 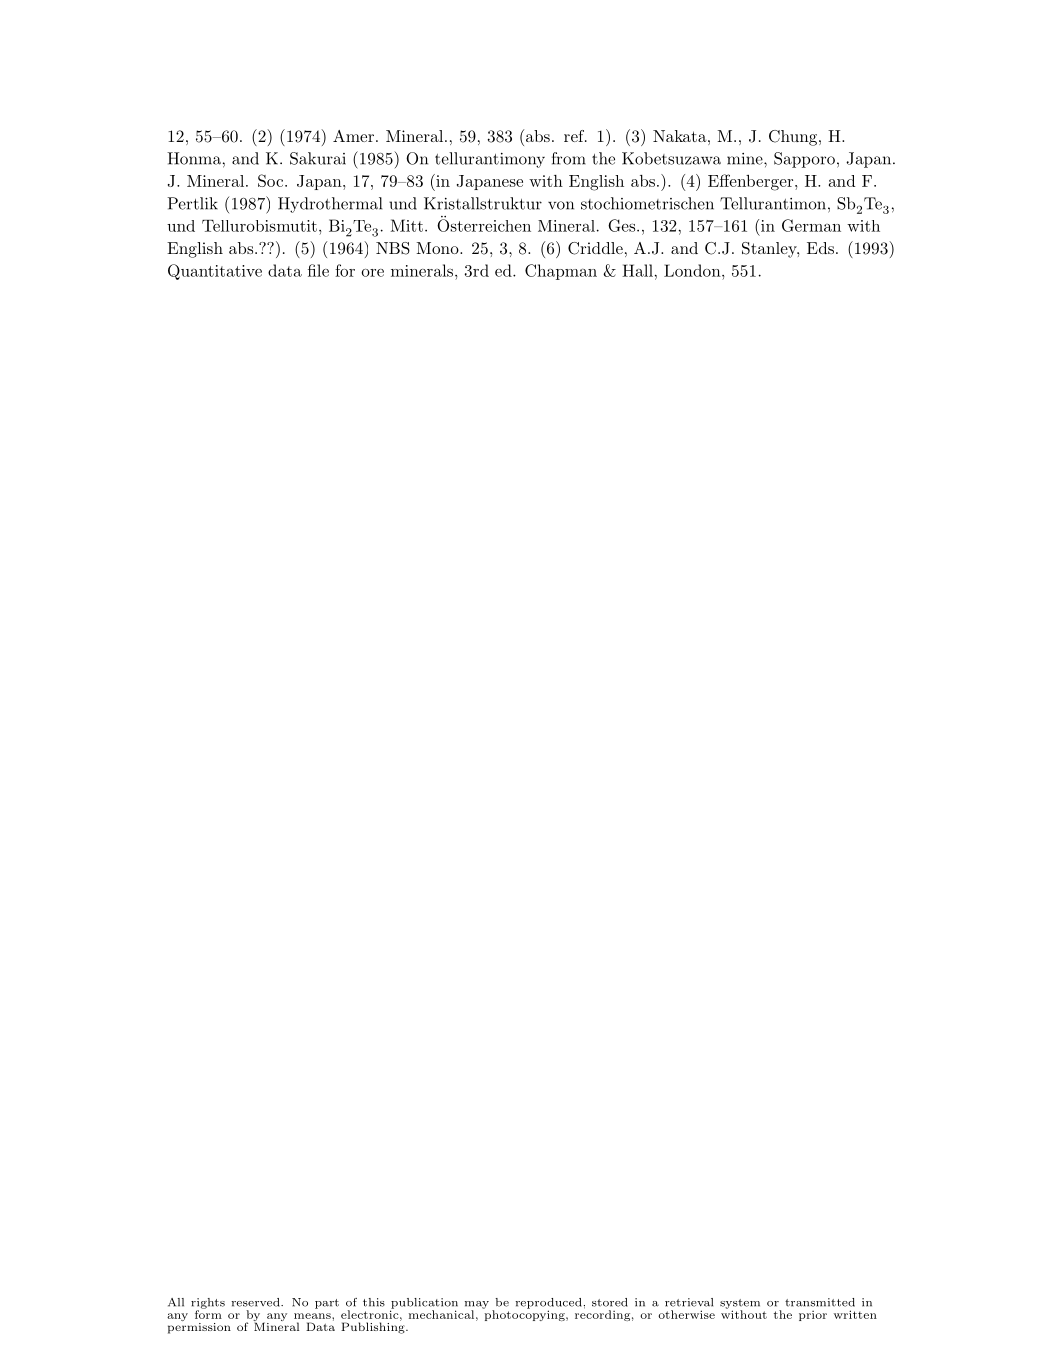 I want to click on Hall, so click(x=637, y=270).
